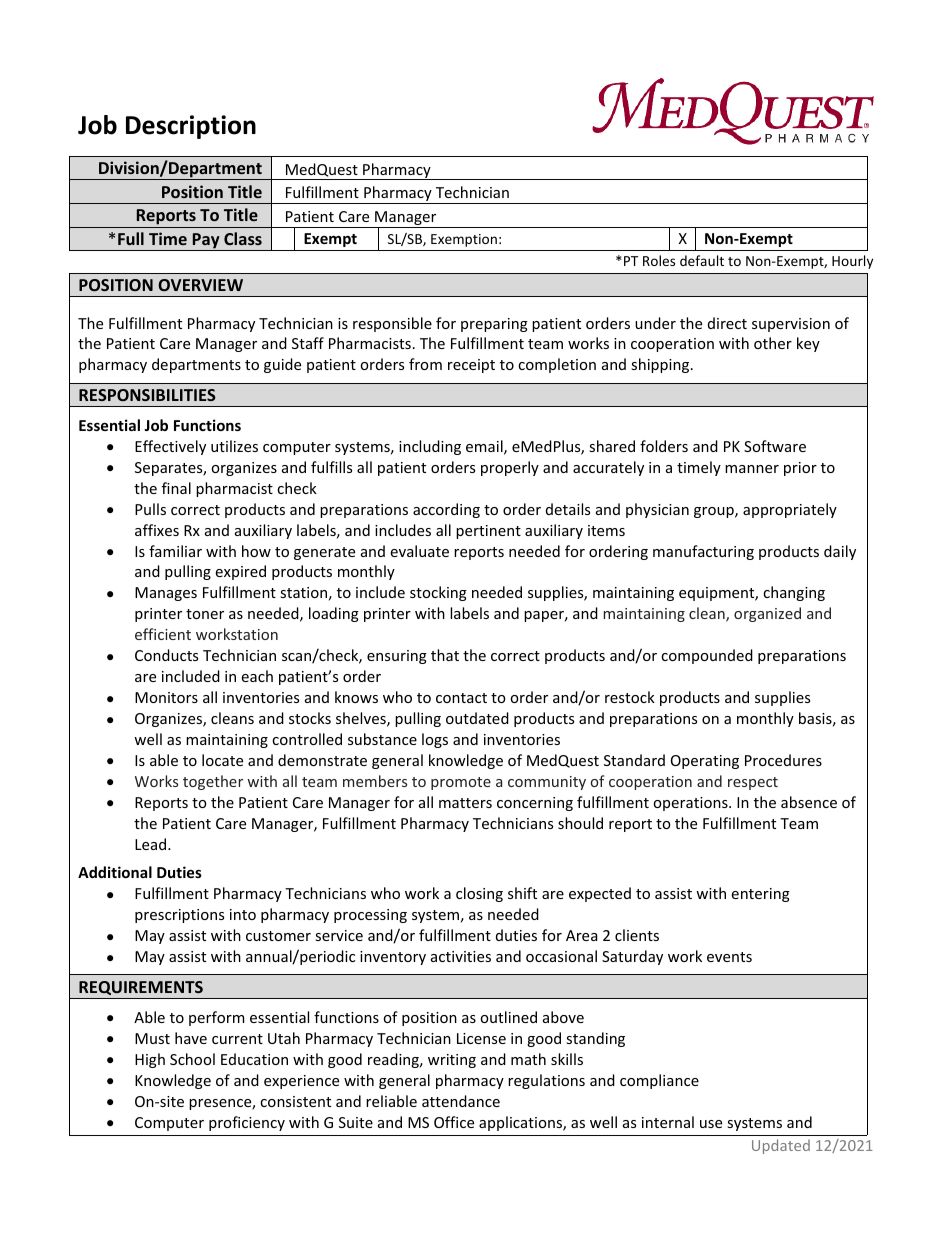 The image size is (952, 1233). What do you see at coordinates (702, 260) in the document?
I see `default` at bounding box center [702, 260].
